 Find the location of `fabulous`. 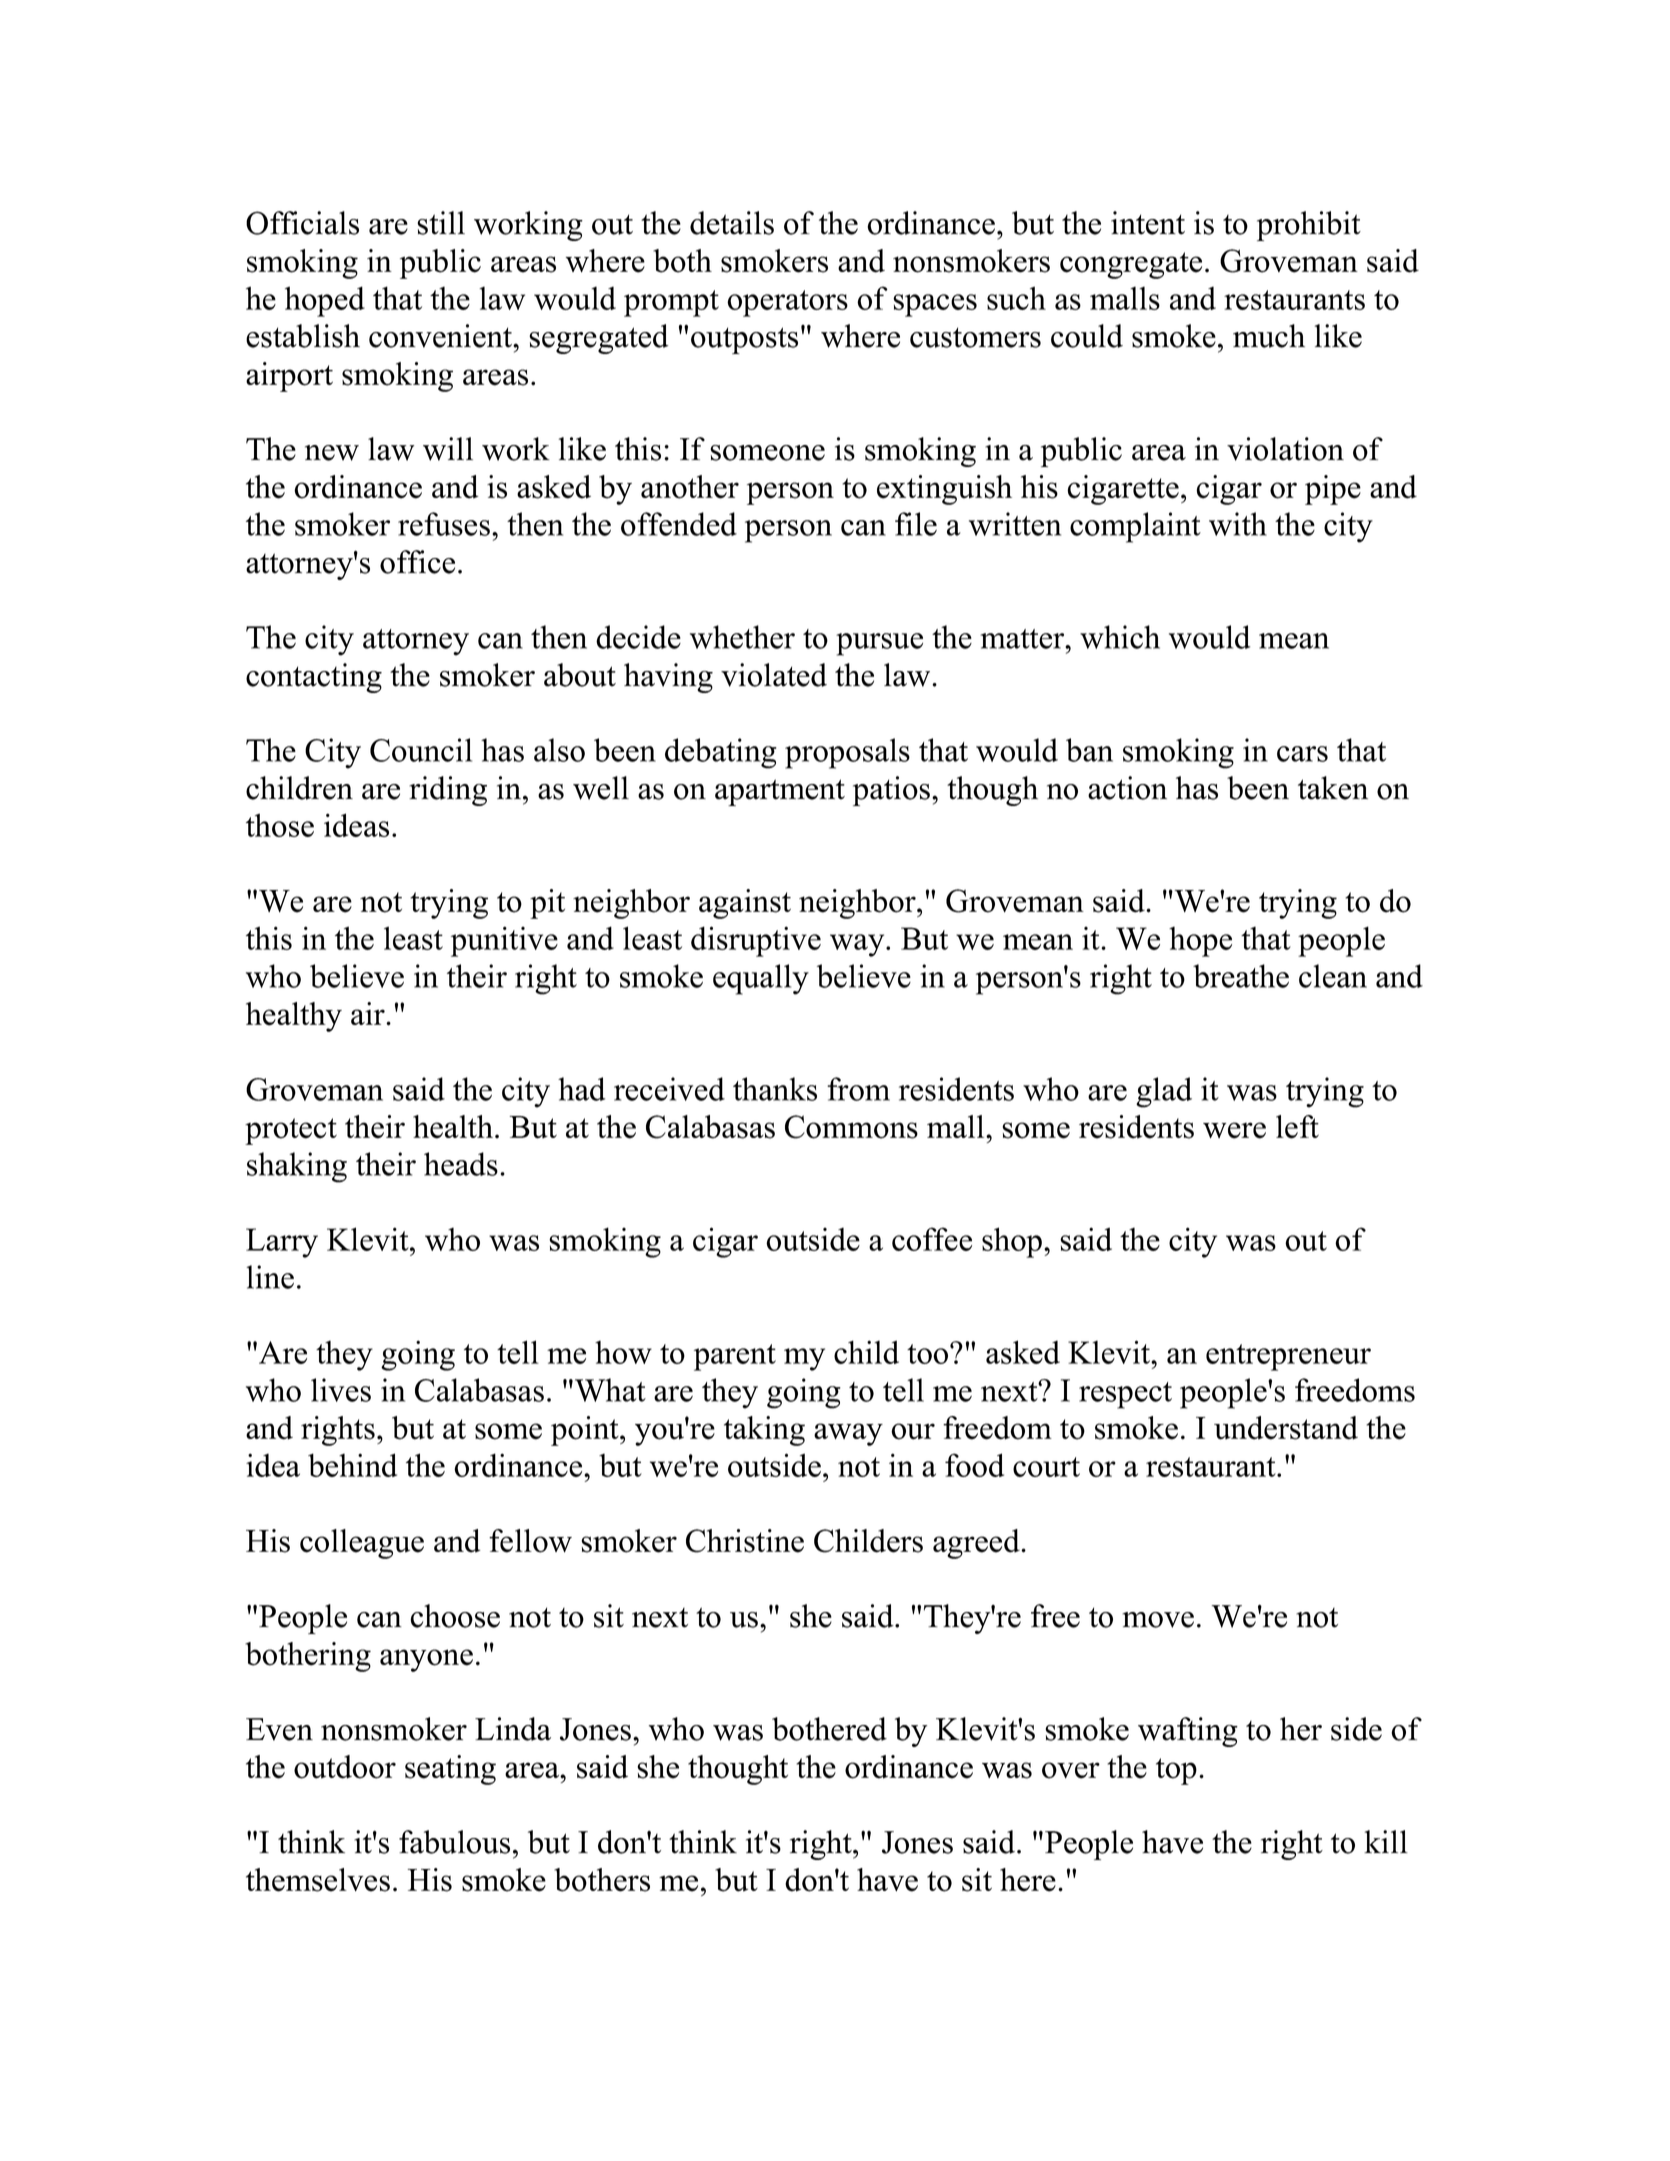

fabulous is located at coordinates (454, 1842).
